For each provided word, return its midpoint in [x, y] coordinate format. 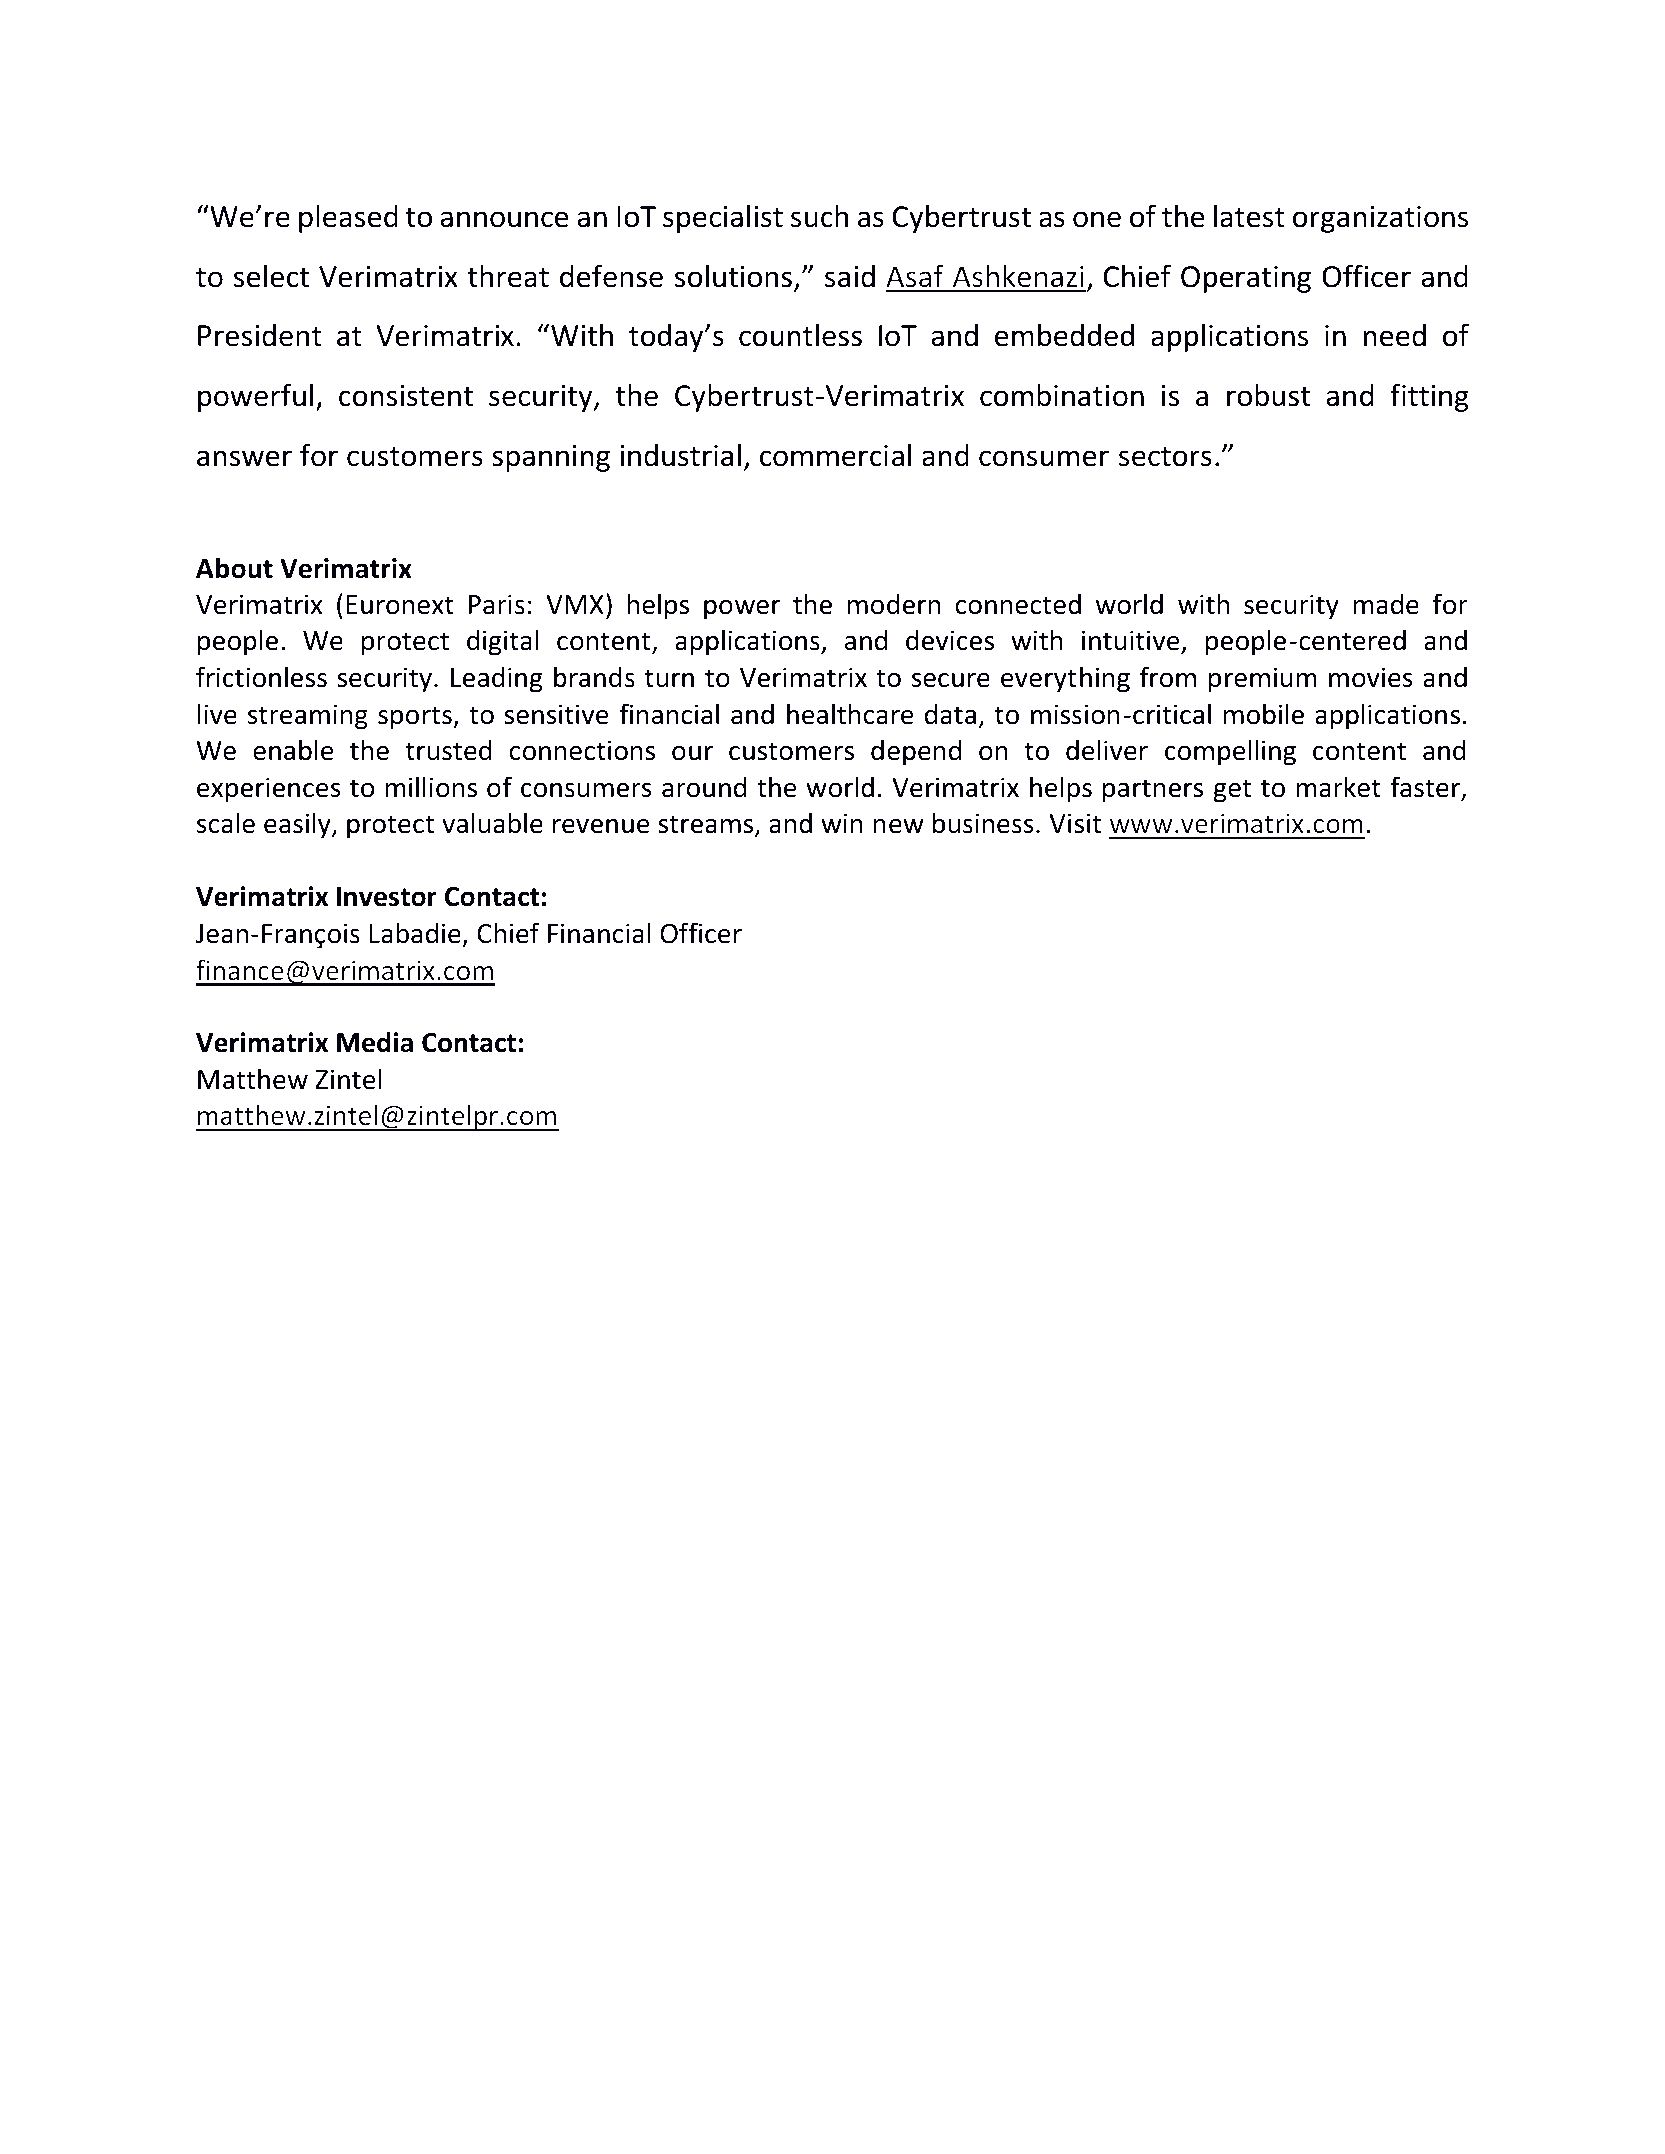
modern [894, 604]
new [899, 826]
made [1386, 604]
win [842, 823]
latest [1249, 216]
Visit [1075, 823]
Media [375, 1042]
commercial [835, 455]
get [1232, 791]
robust [1268, 395]
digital [503, 642]
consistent [406, 396]
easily [298, 825]
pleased [348, 219]
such [819, 216]
